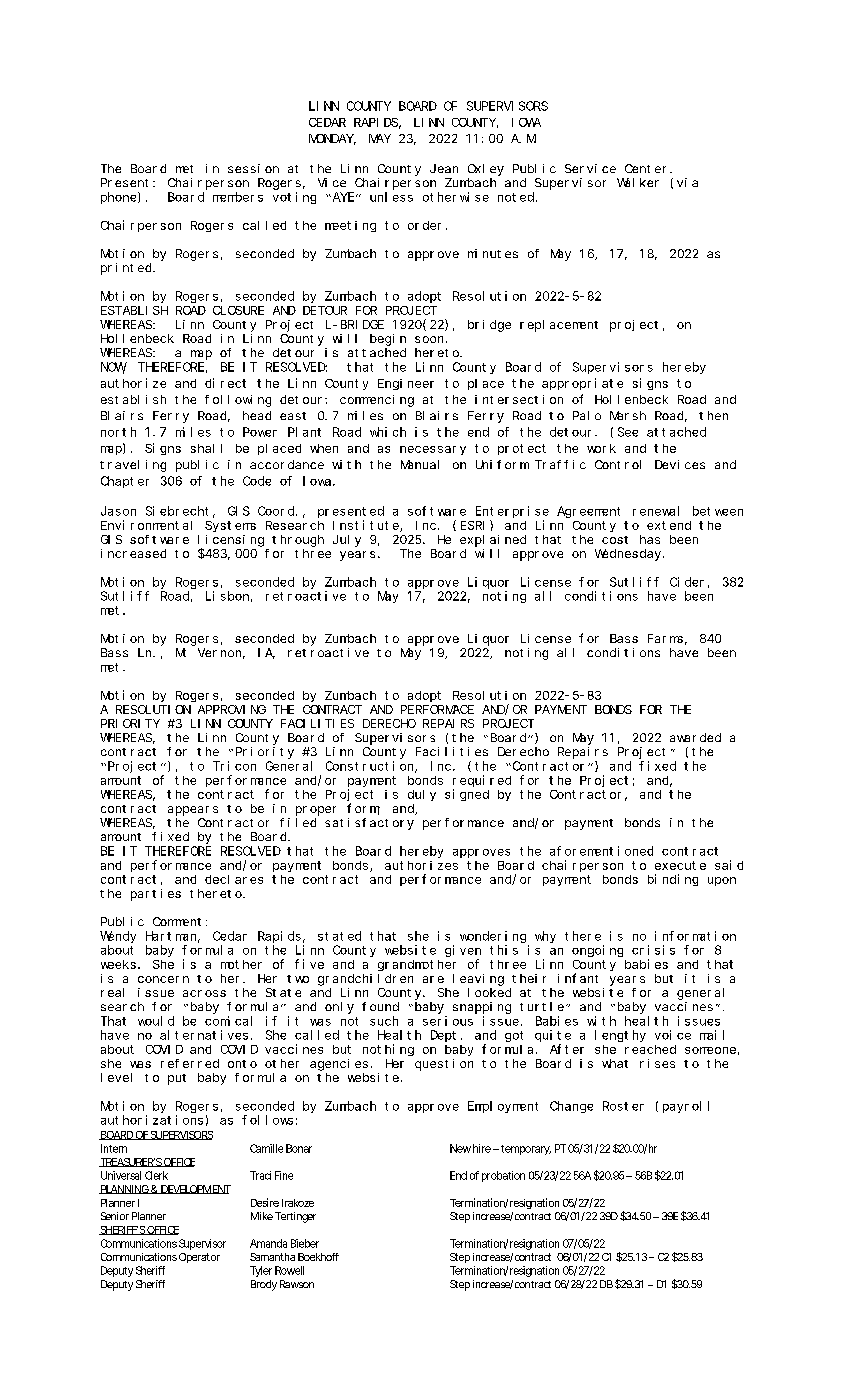  What do you see at coordinates (238, 197) in the screenshot?
I see `members` at bounding box center [238, 197].
